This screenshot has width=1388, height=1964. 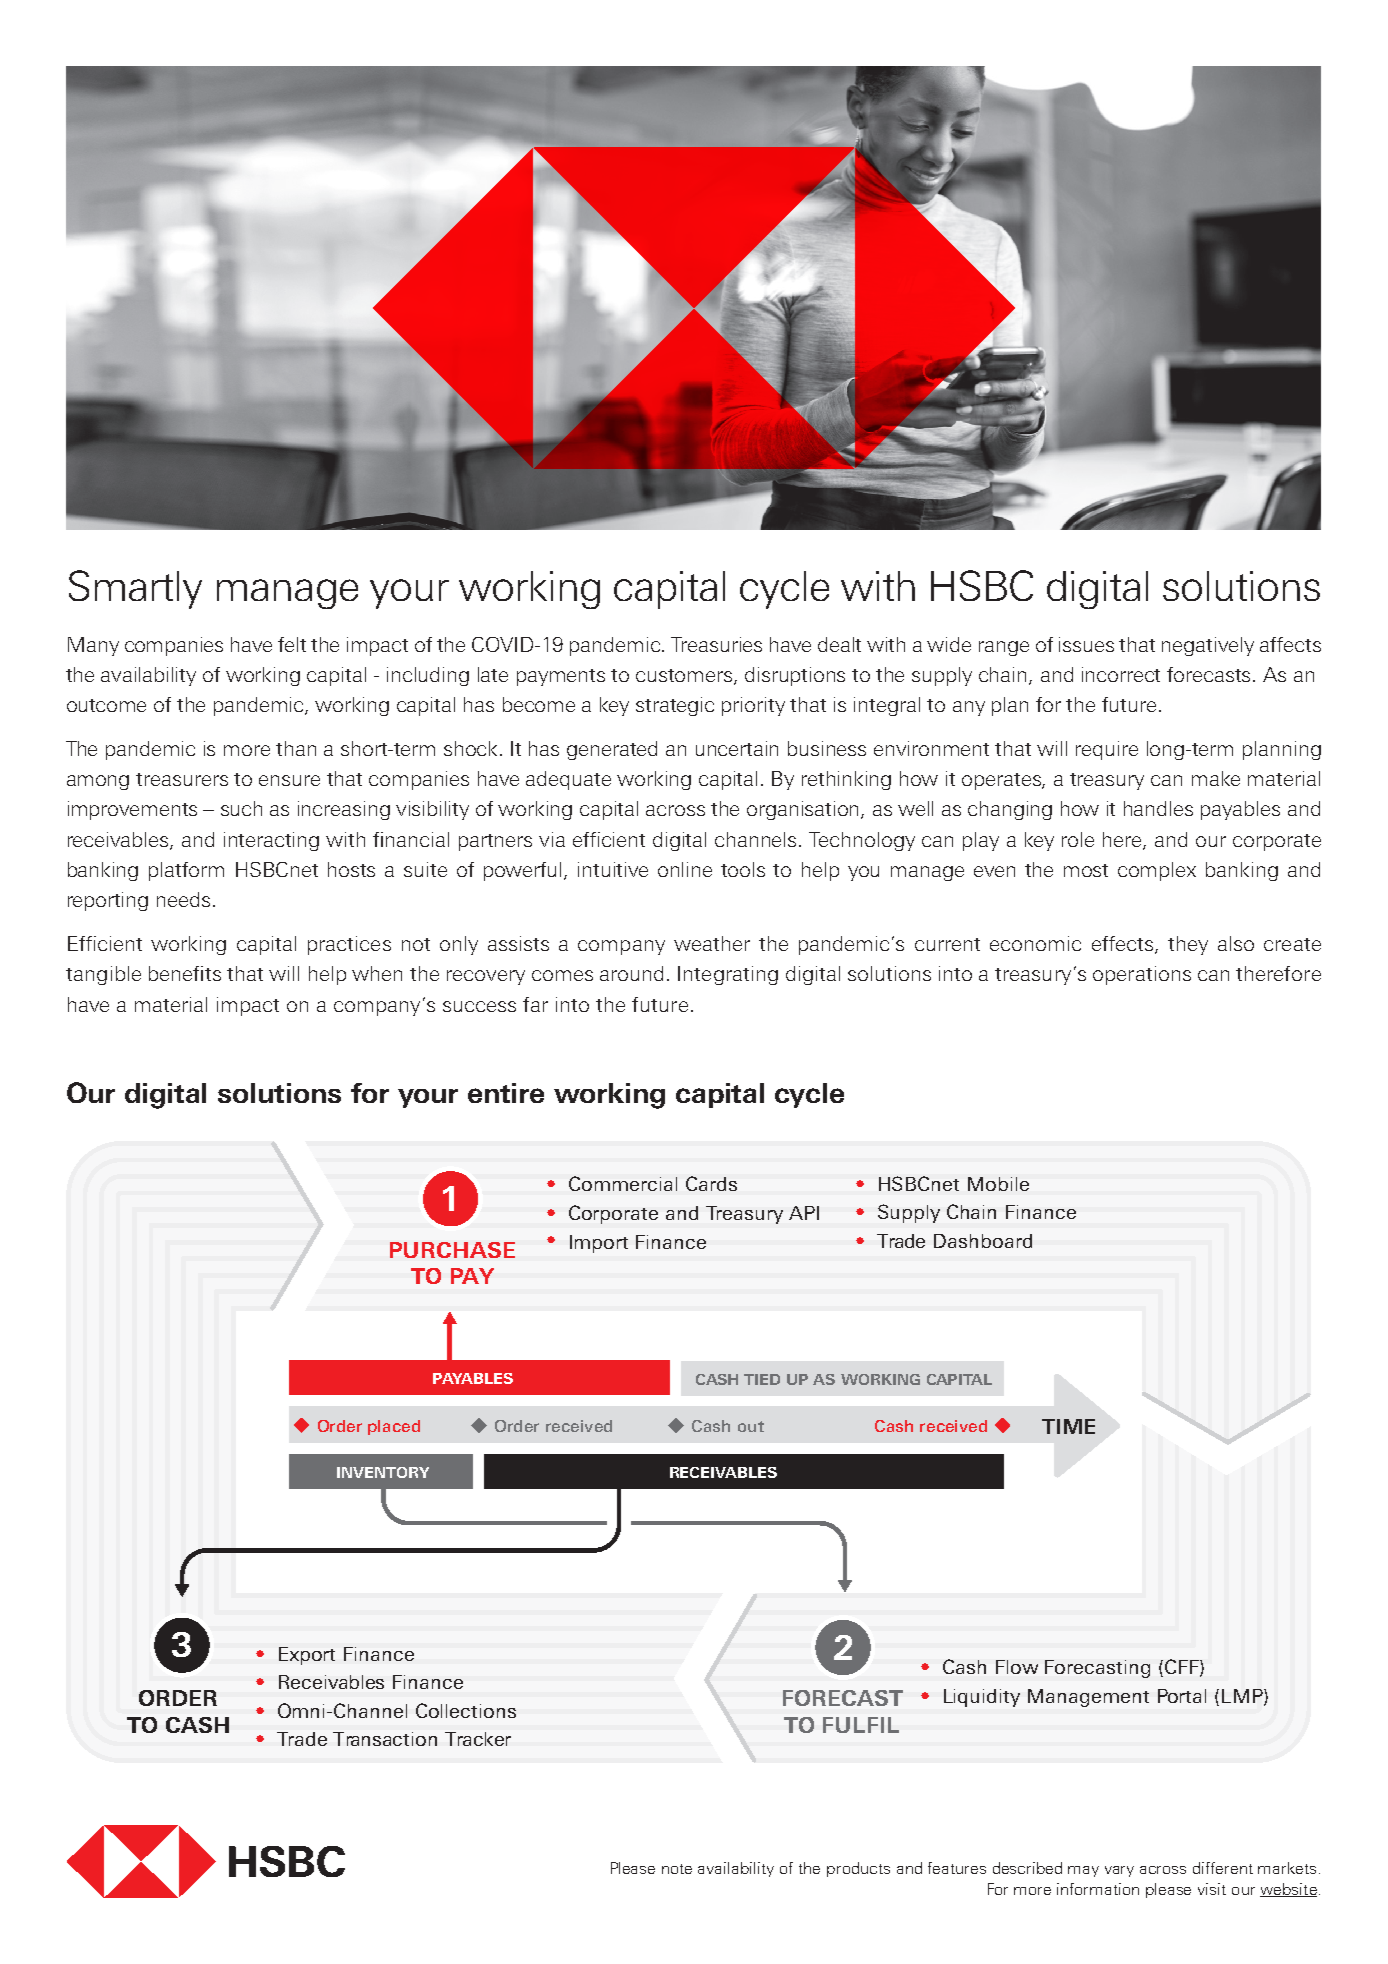 I want to click on Integrating, so click(x=728, y=975).
